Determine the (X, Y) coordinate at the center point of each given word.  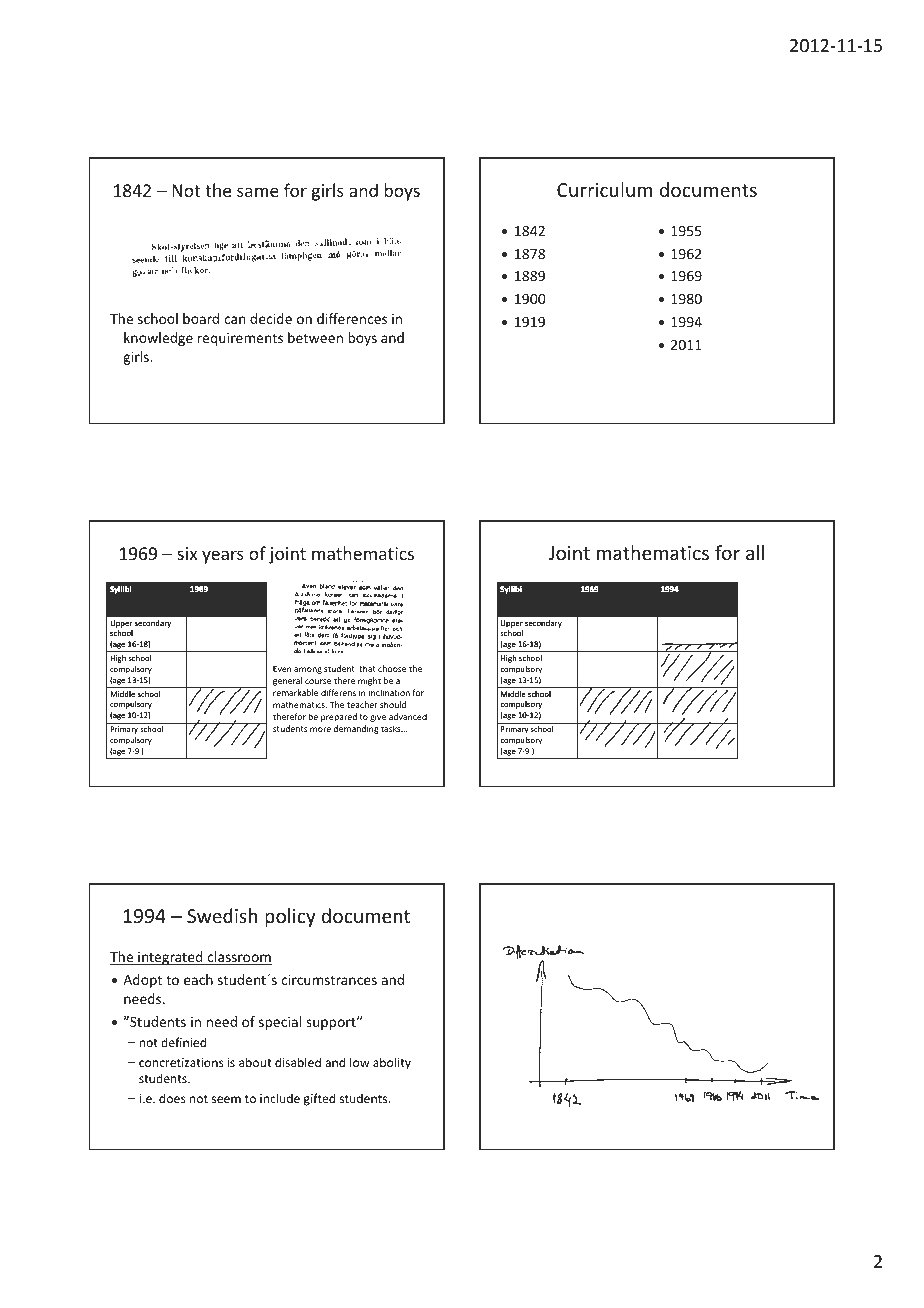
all (755, 552)
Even (282, 668)
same (258, 192)
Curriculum (604, 189)
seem (226, 1099)
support (332, 1024)
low (359, 1062)
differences (352, 318)
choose (392, 668)
